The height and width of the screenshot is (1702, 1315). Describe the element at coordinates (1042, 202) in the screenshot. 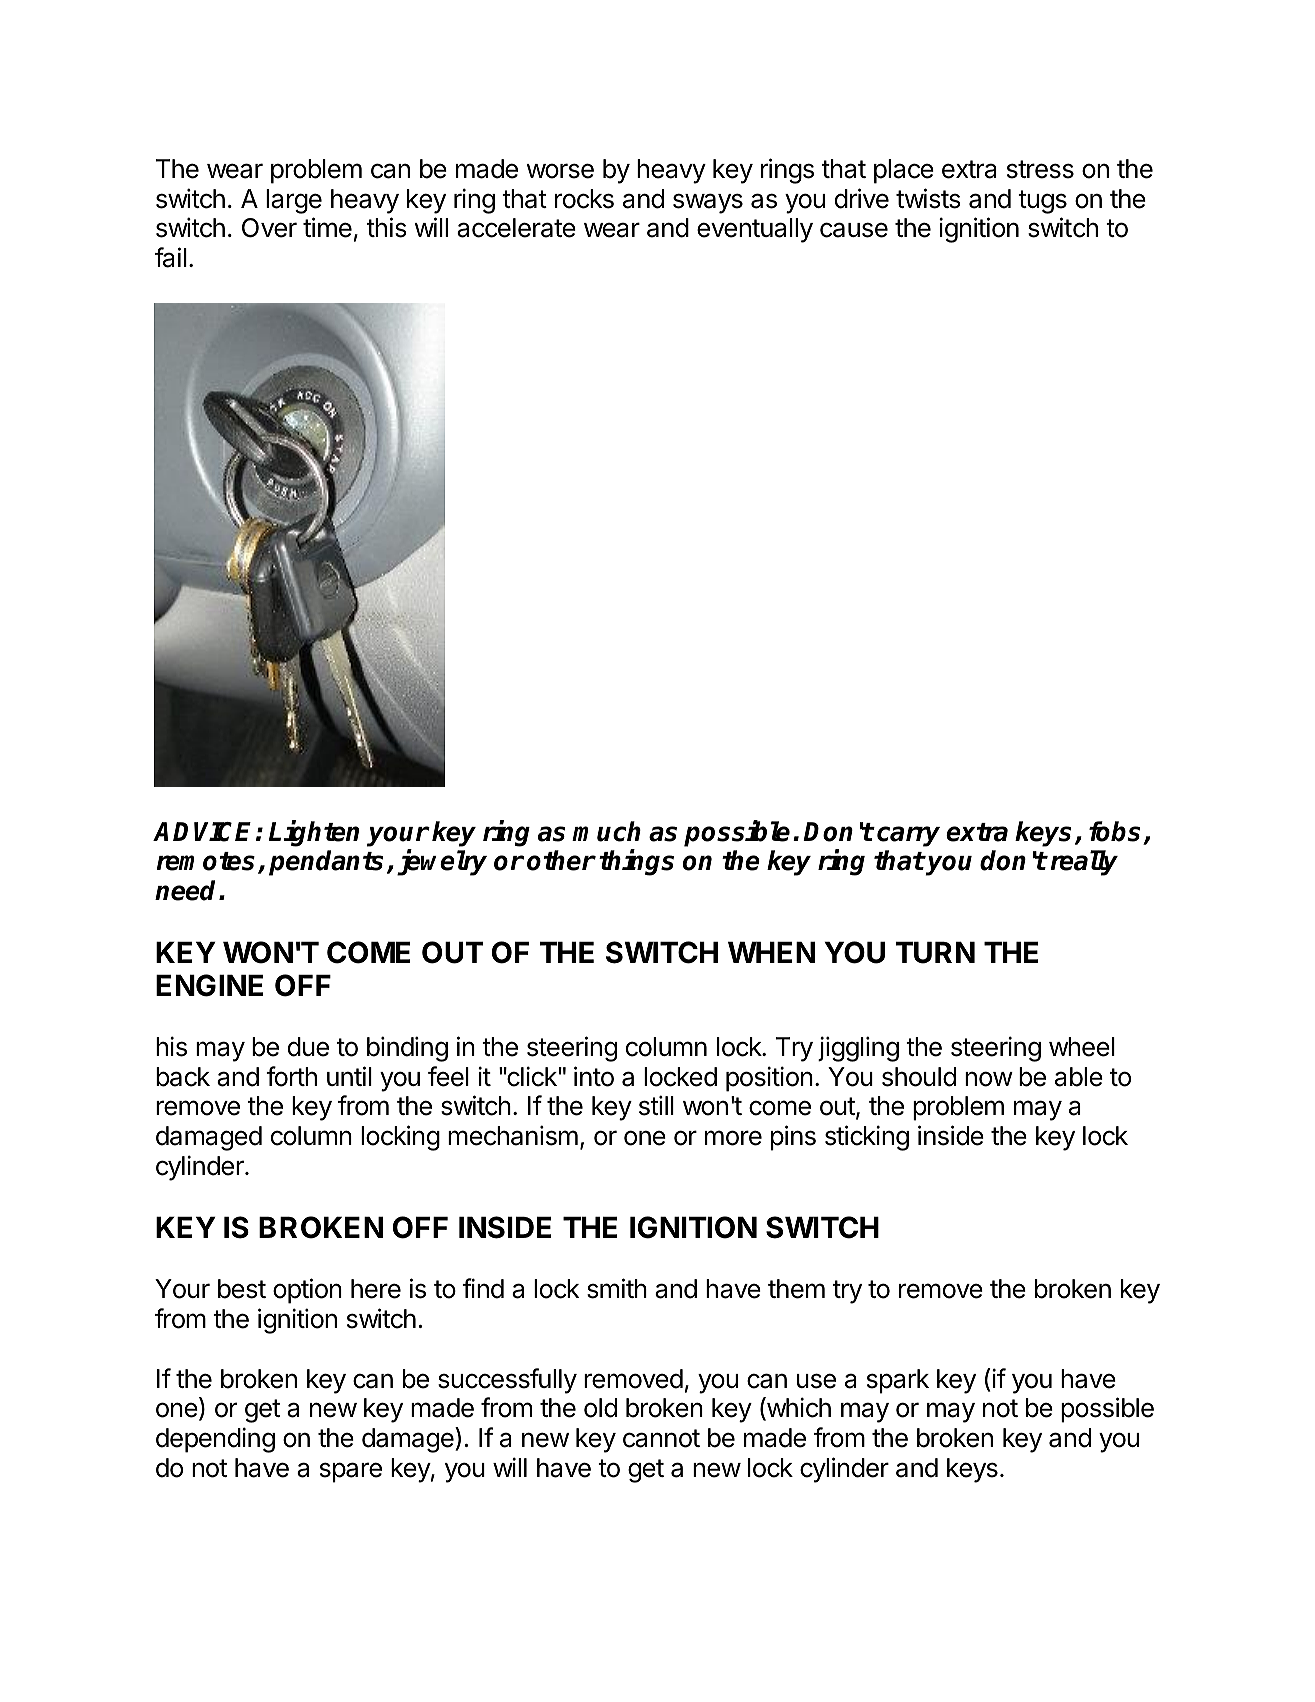

I see `tugs` at that location.
